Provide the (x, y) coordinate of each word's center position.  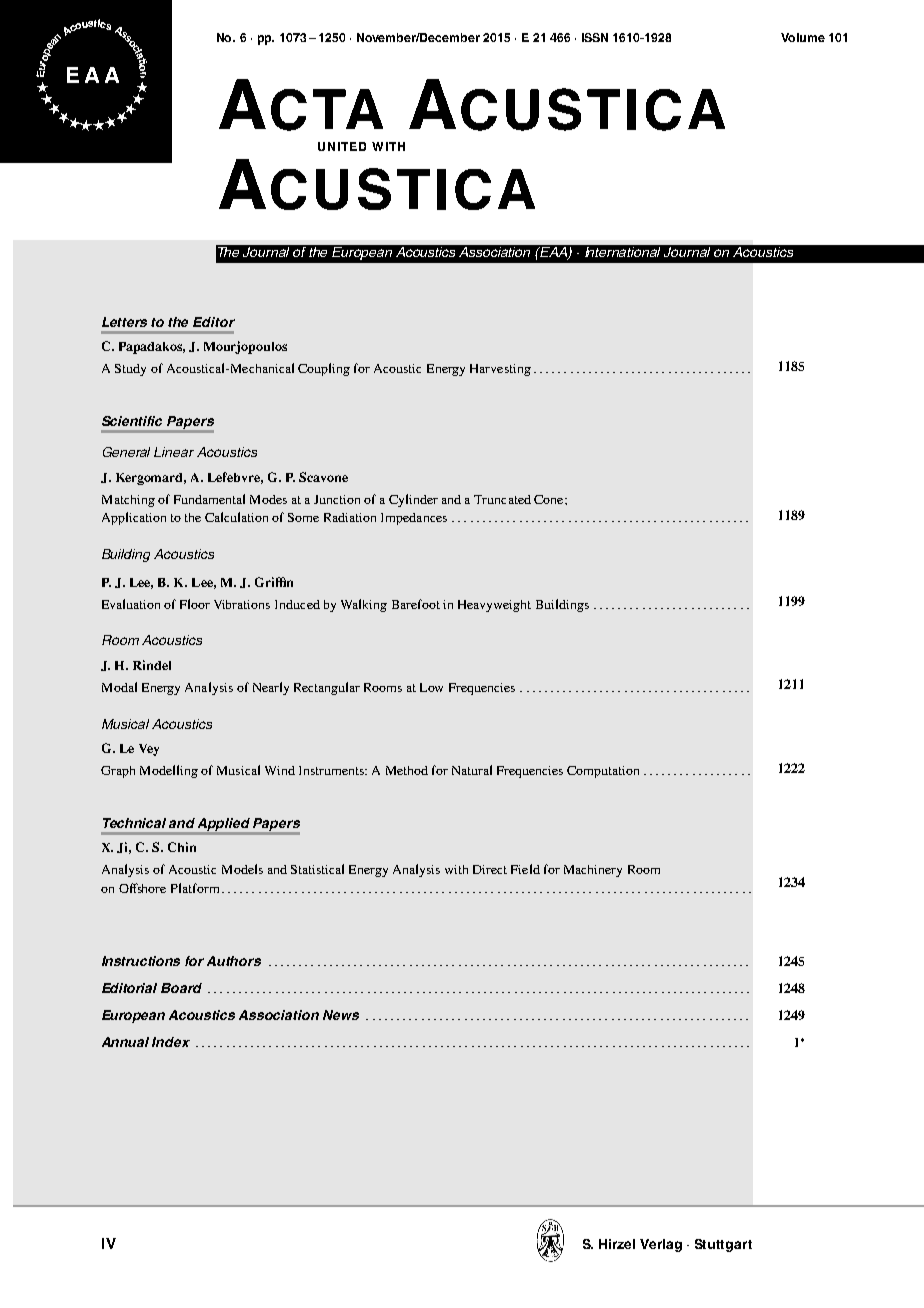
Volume (803, 37)
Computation (603, 772)
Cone (550, 499)
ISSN (595, 37)
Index (171, 1042)
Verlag (661, 1245)
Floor (195, 604)
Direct (490, 869)
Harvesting (500, 370)
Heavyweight (494, 606)
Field (525, 869)
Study (130, 370)
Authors (234, 961)
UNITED (342, 146)
